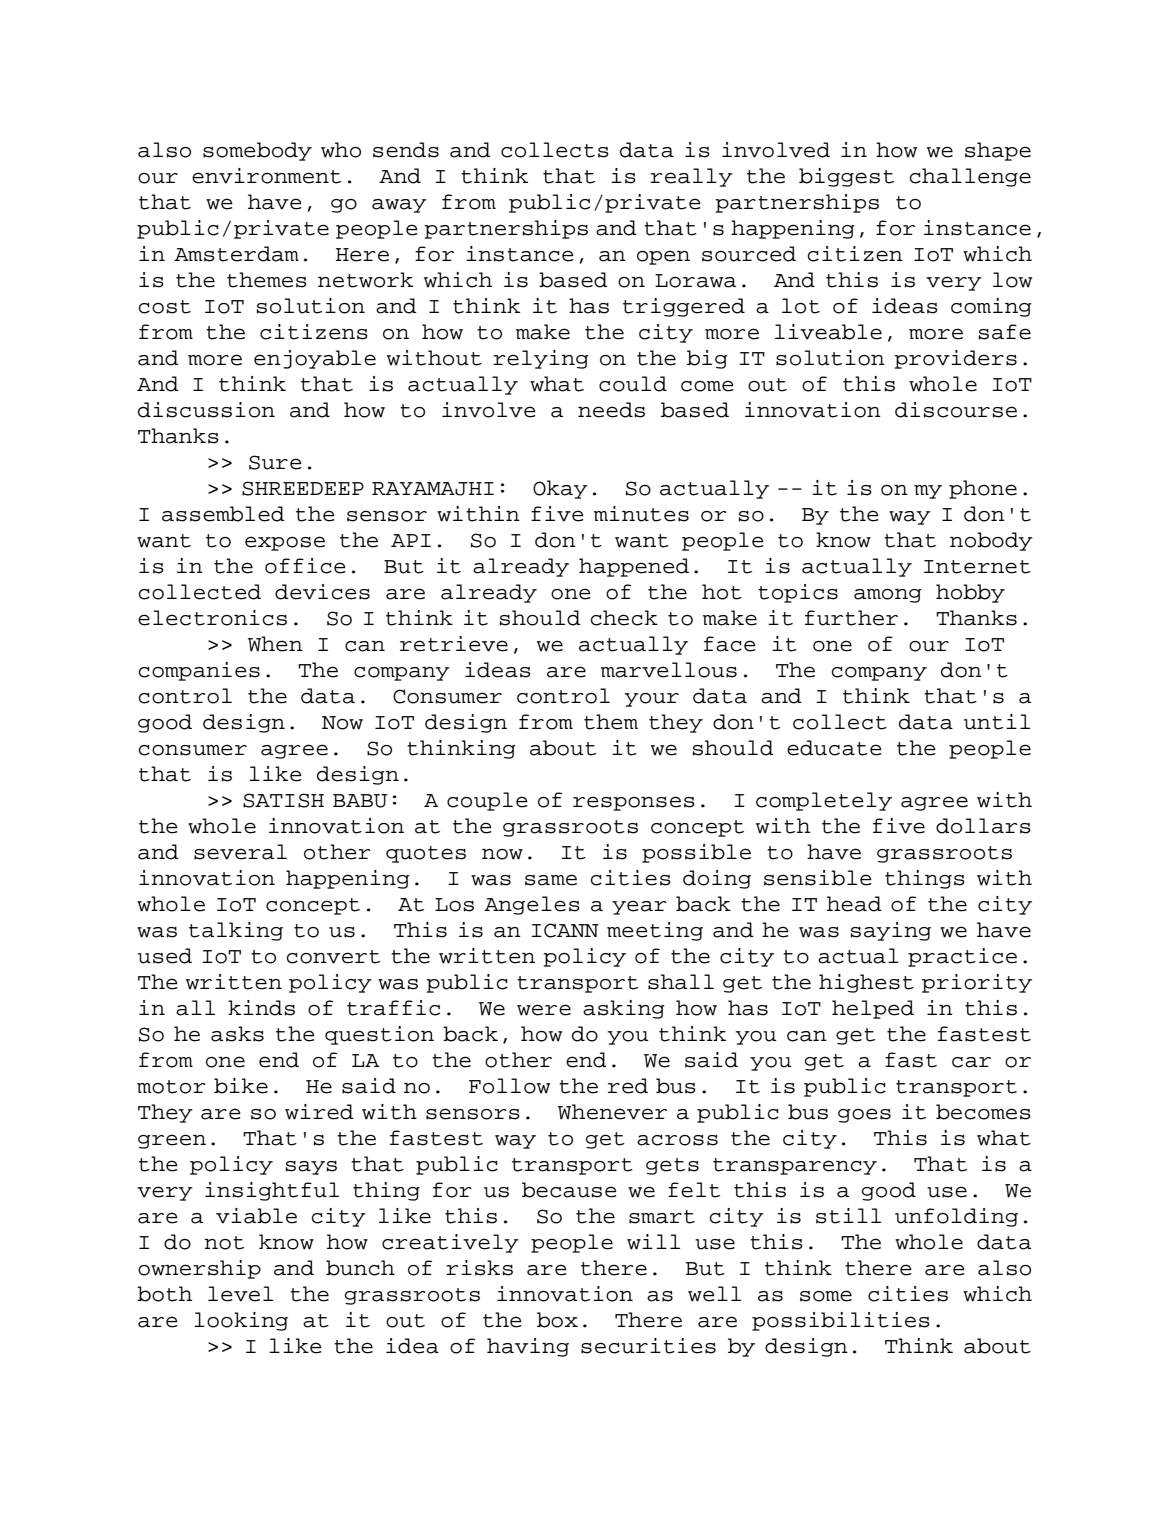  Describe the element at coordinates (846, 177) in the page. I see `biggest` at that location.
